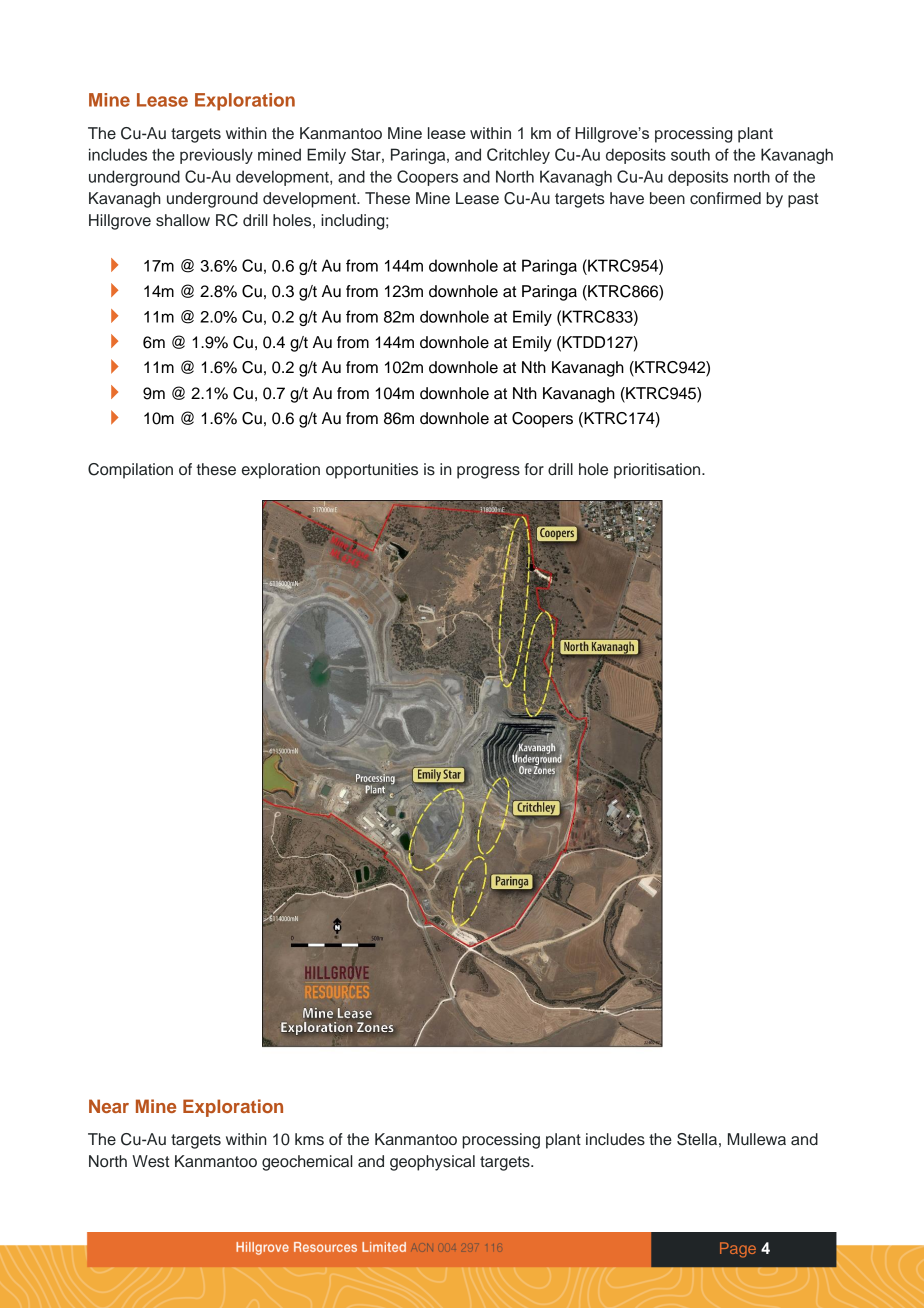 The height and width of the screenshot is (1308, 924). I want to click on geophysical, so click(432, 1163).
